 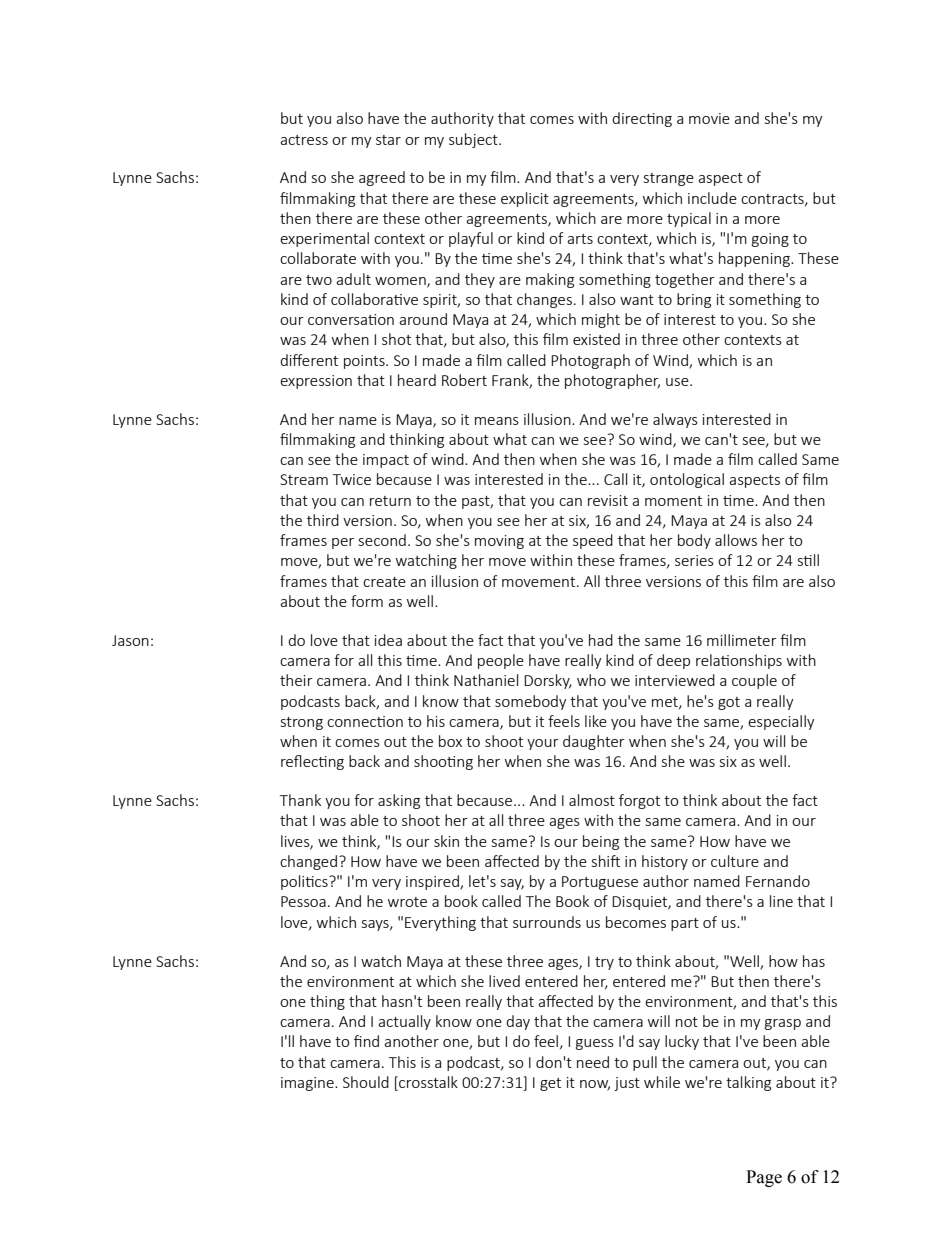 What do you see at coordinates (764, 1178) in the page?
I see `Page` at bounding box center [764, 1178].
